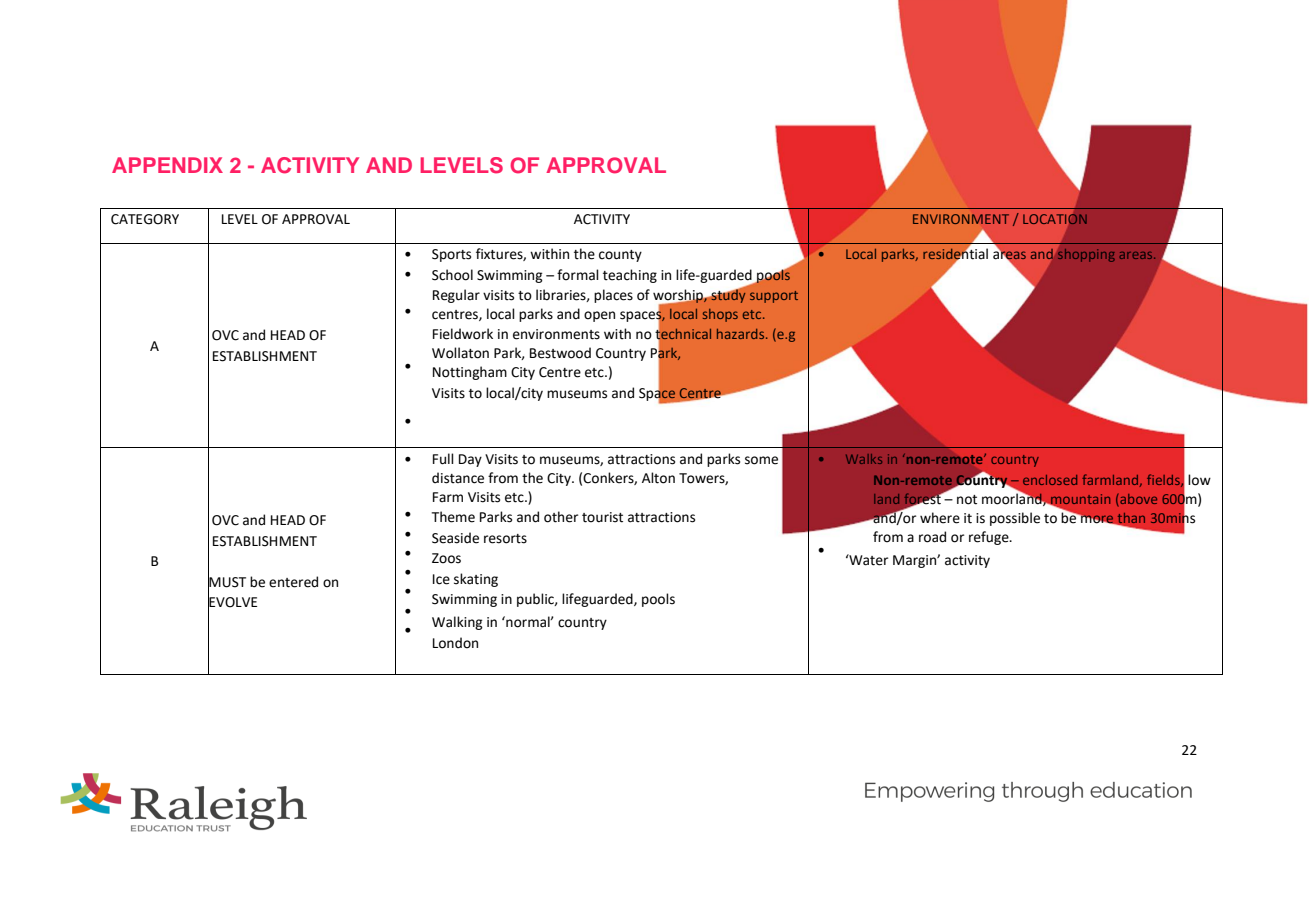  What do you see at coordinates (1086, 255) in the screenshot?
I see `shopping` at bounding box center [1086, 255].
